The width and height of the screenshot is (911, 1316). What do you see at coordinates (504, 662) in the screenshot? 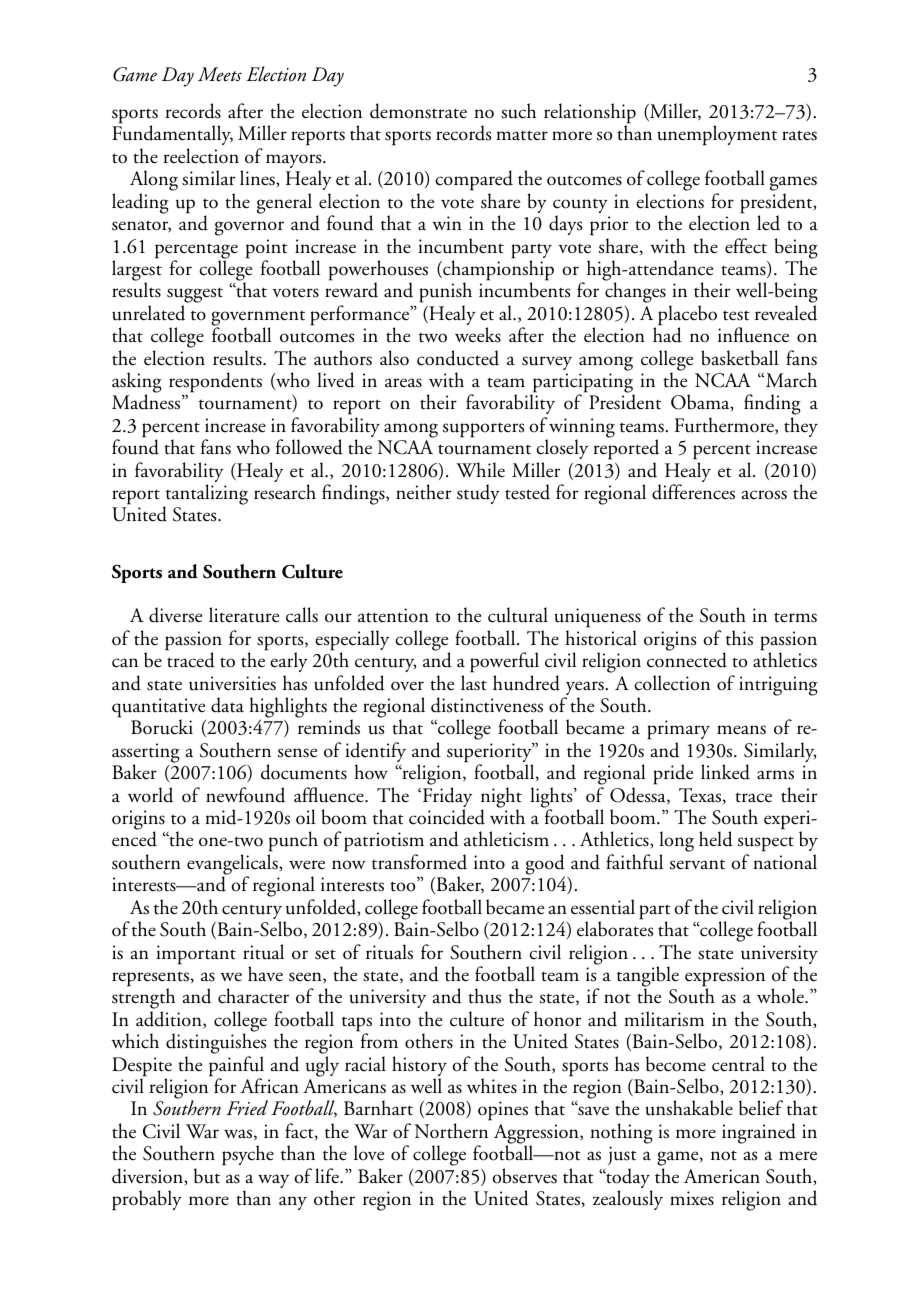
I see `powerful` at bounding box center [504, 662].
